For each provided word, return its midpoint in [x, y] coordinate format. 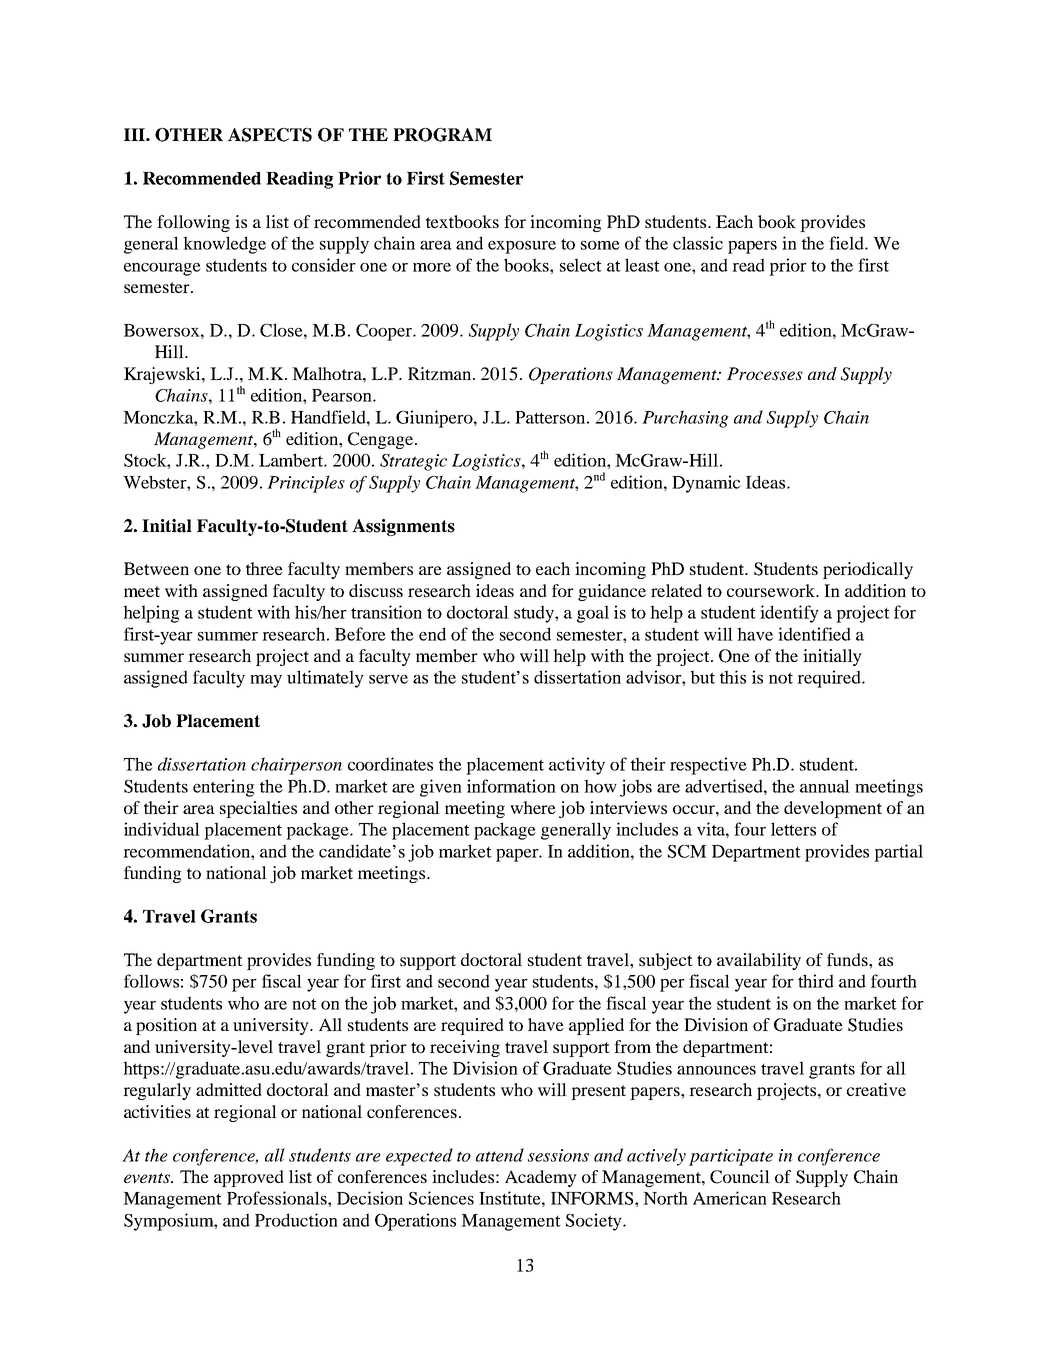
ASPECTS [270, 135]
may [266, 681]
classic [698, 243]
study [535, 614]
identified [814, 634]
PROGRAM [442, 135]
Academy [541, 1178]
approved [249, 1178]
